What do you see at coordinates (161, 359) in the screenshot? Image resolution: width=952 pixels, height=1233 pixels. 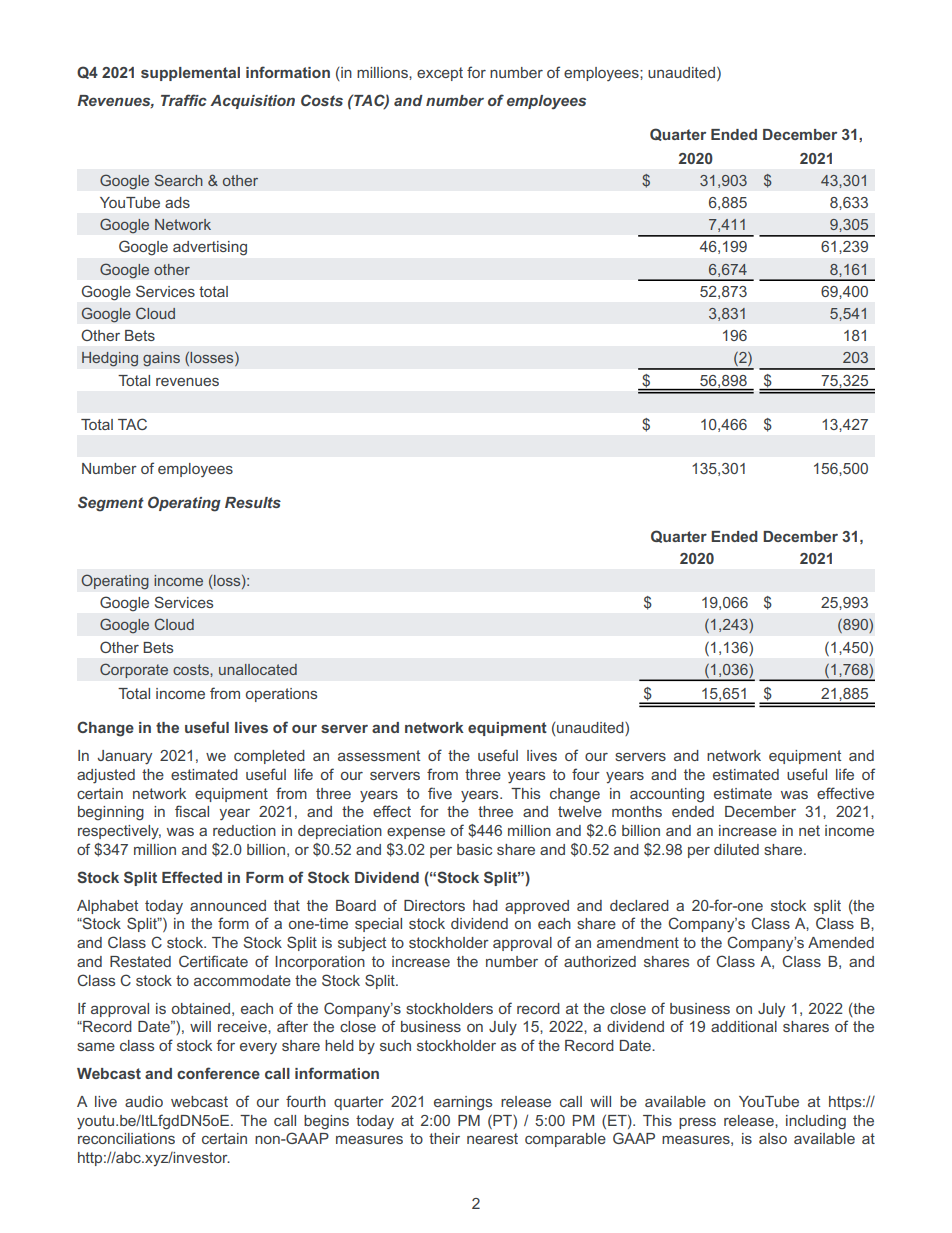 I see `gains` at bounding box center [161, 359].
